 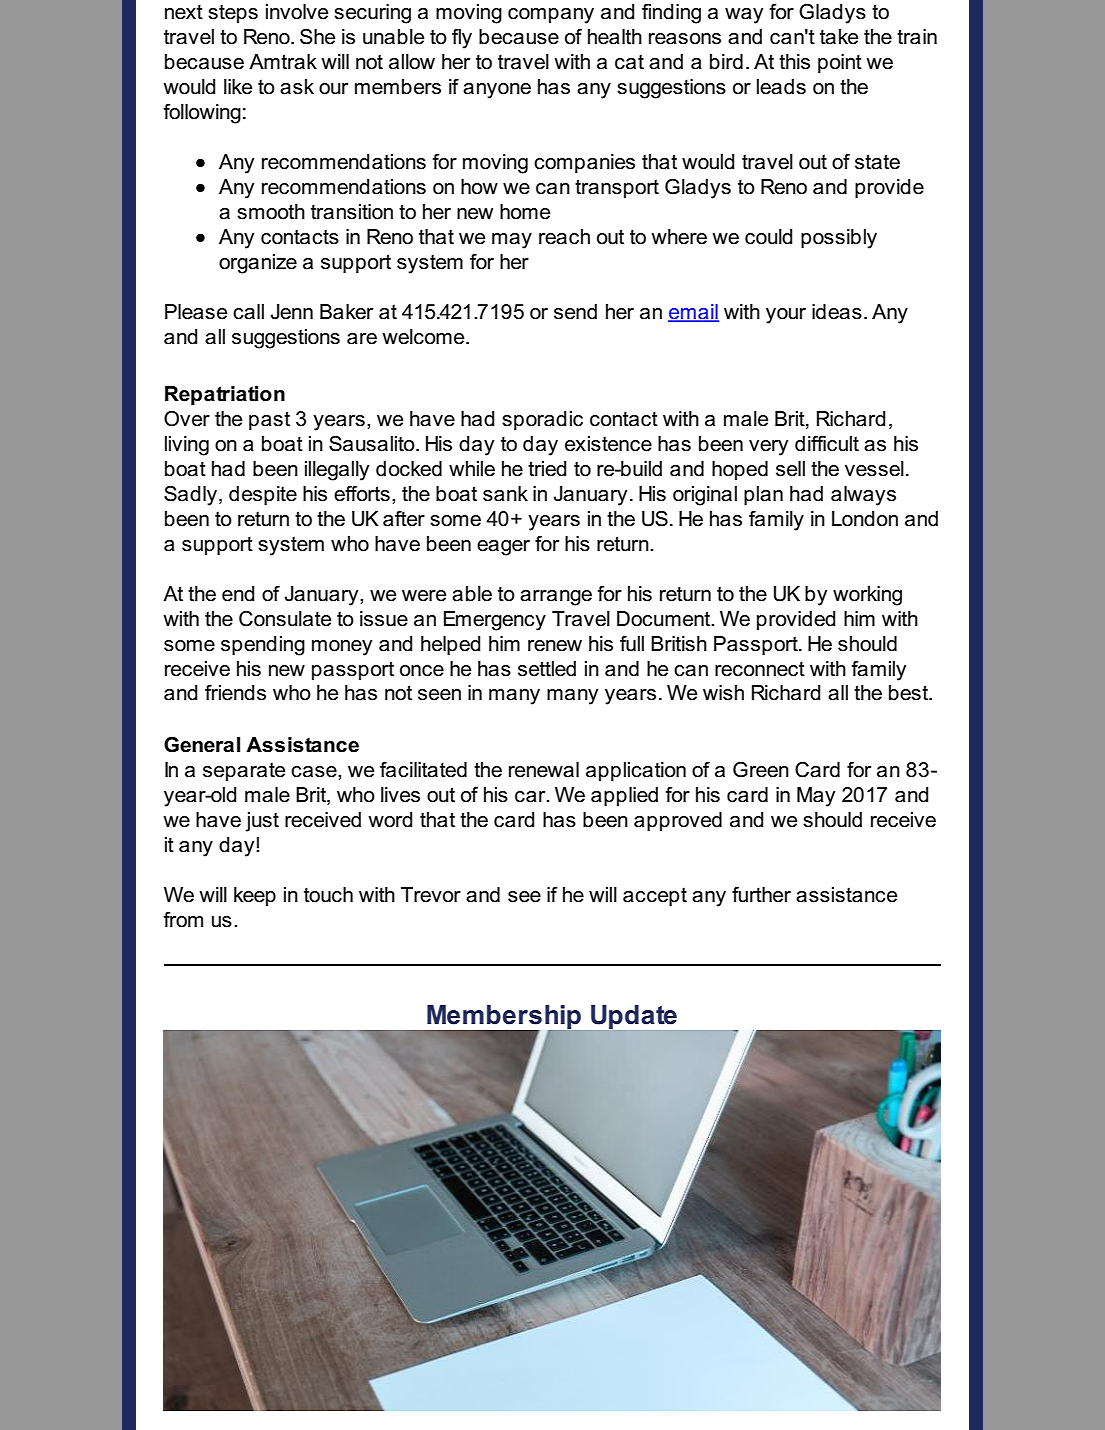 What do you see at coordinates (183, 920) in the document?
I see `from` at bounding box center [183, 920].
